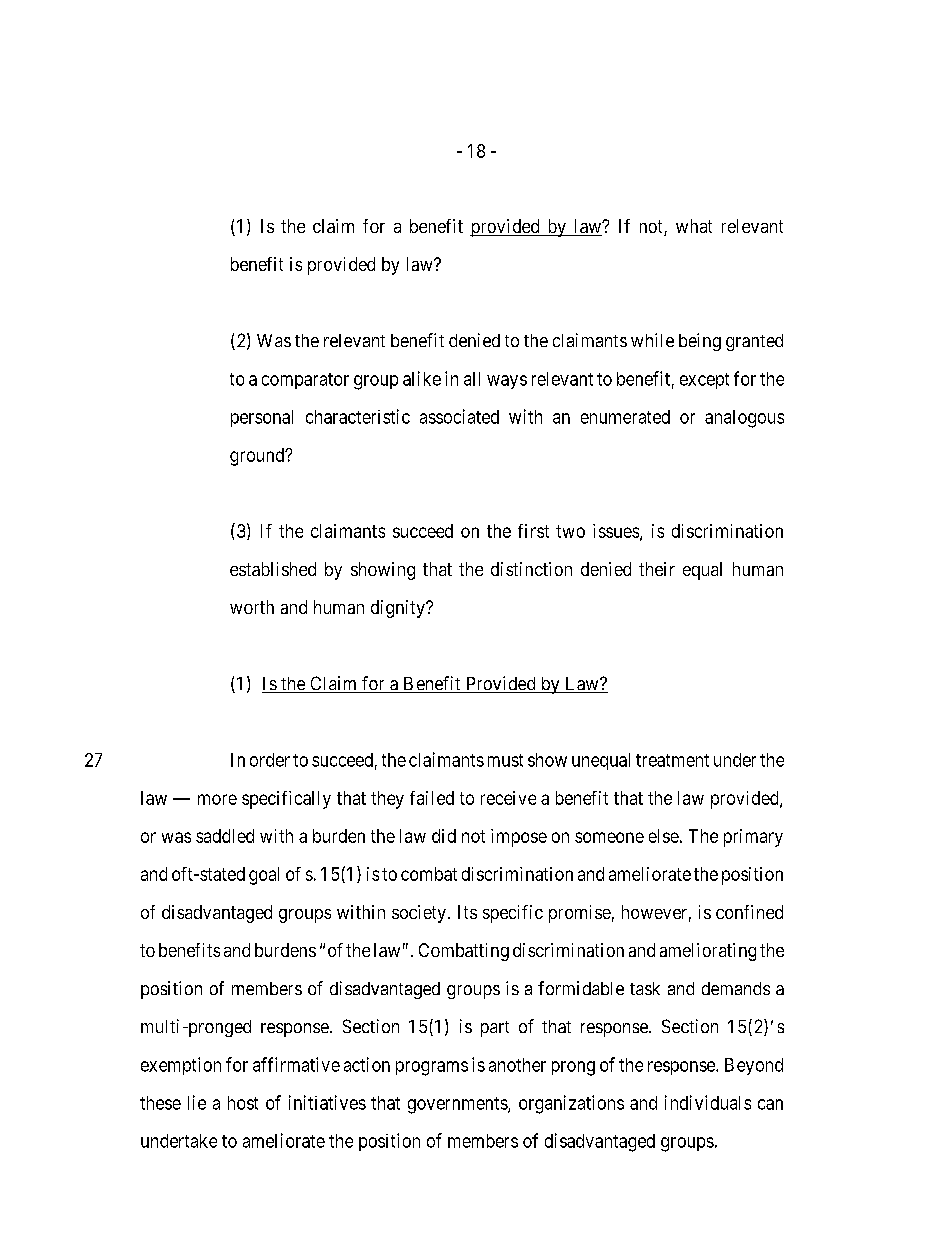  What do you see at coordinates (694, 226) in the document?
I see `what` at bounding box center [694, 226].
